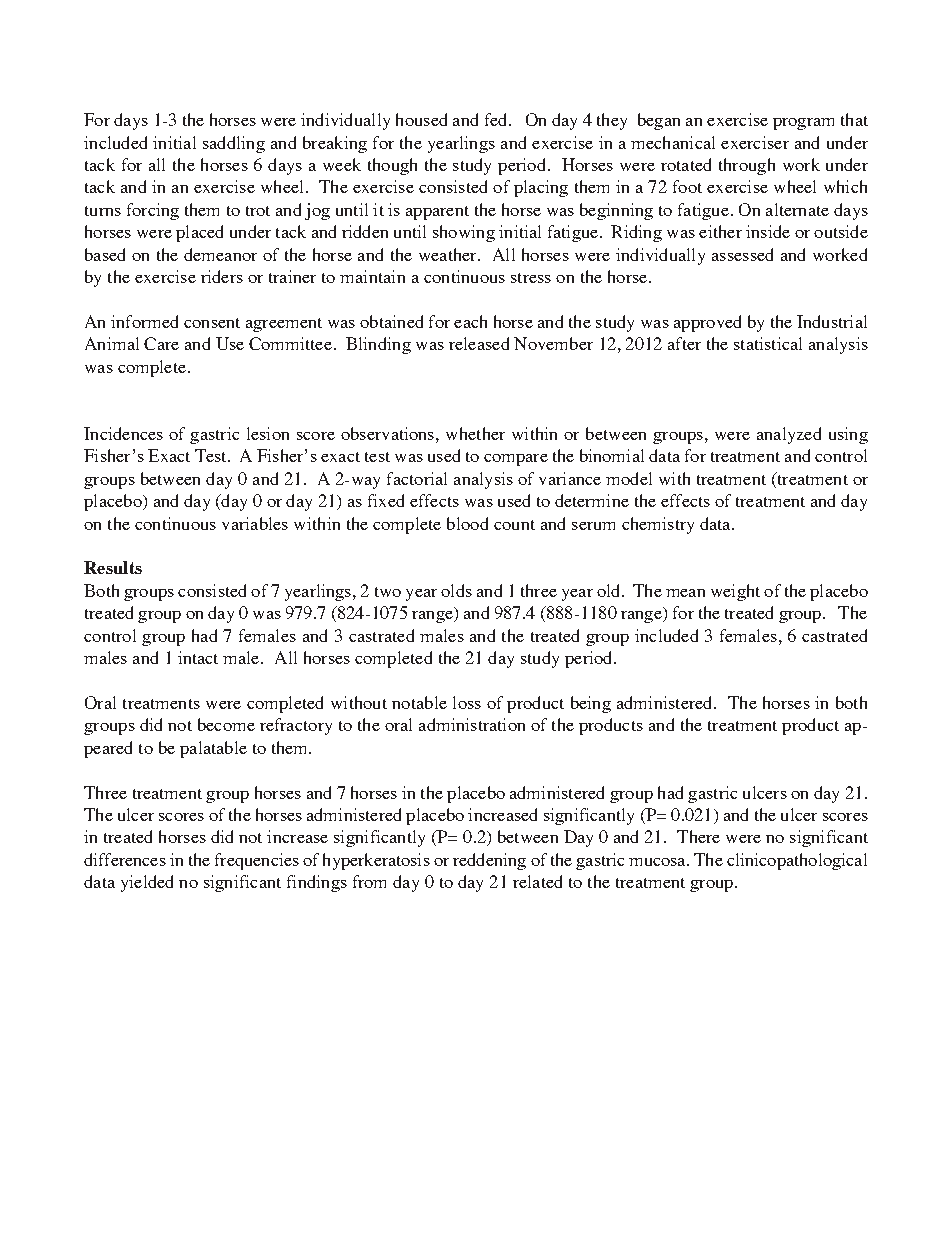 The image size is (952, 1233). I want to click on saddling, so click(234, 144).
